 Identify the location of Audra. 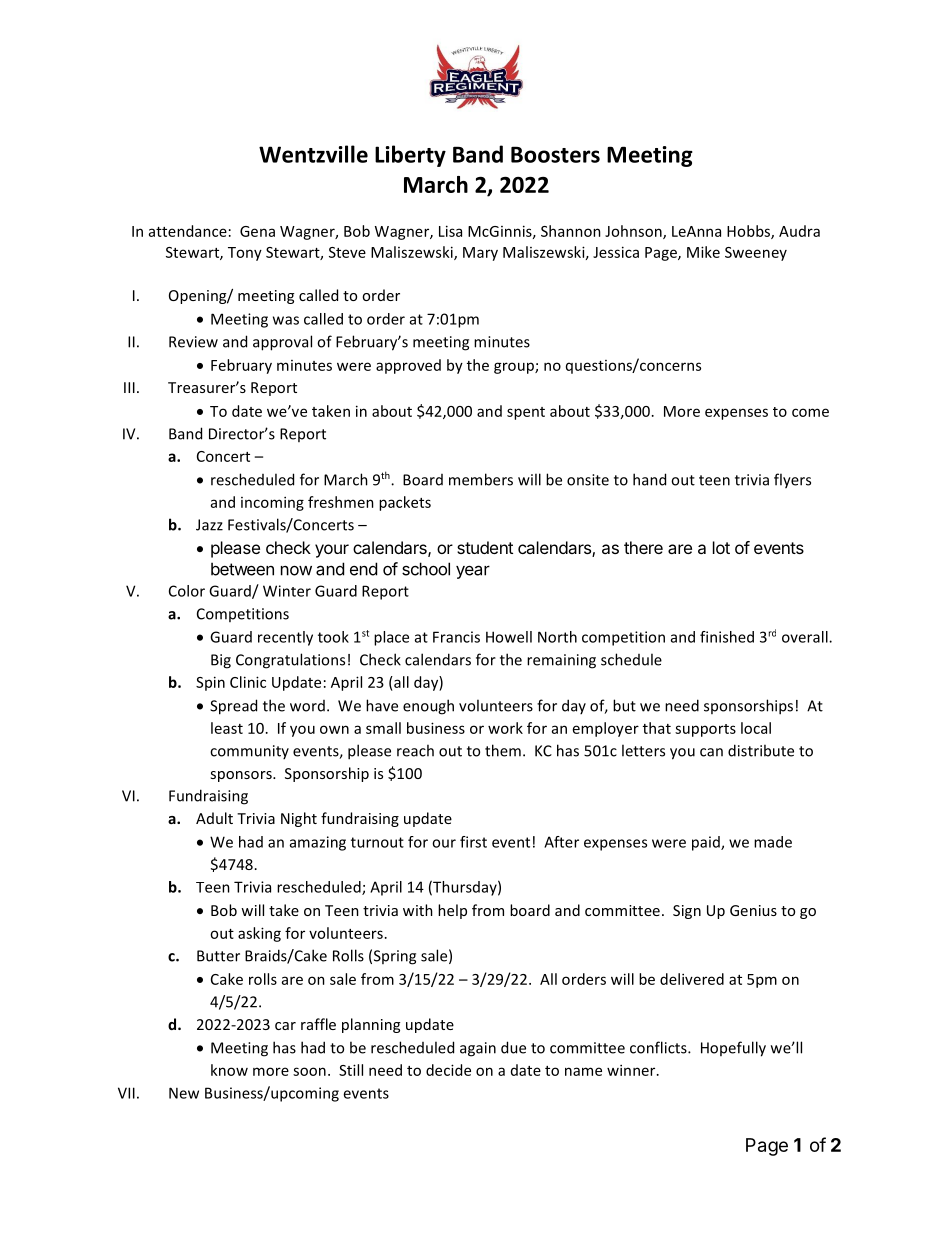
(799, 231).
